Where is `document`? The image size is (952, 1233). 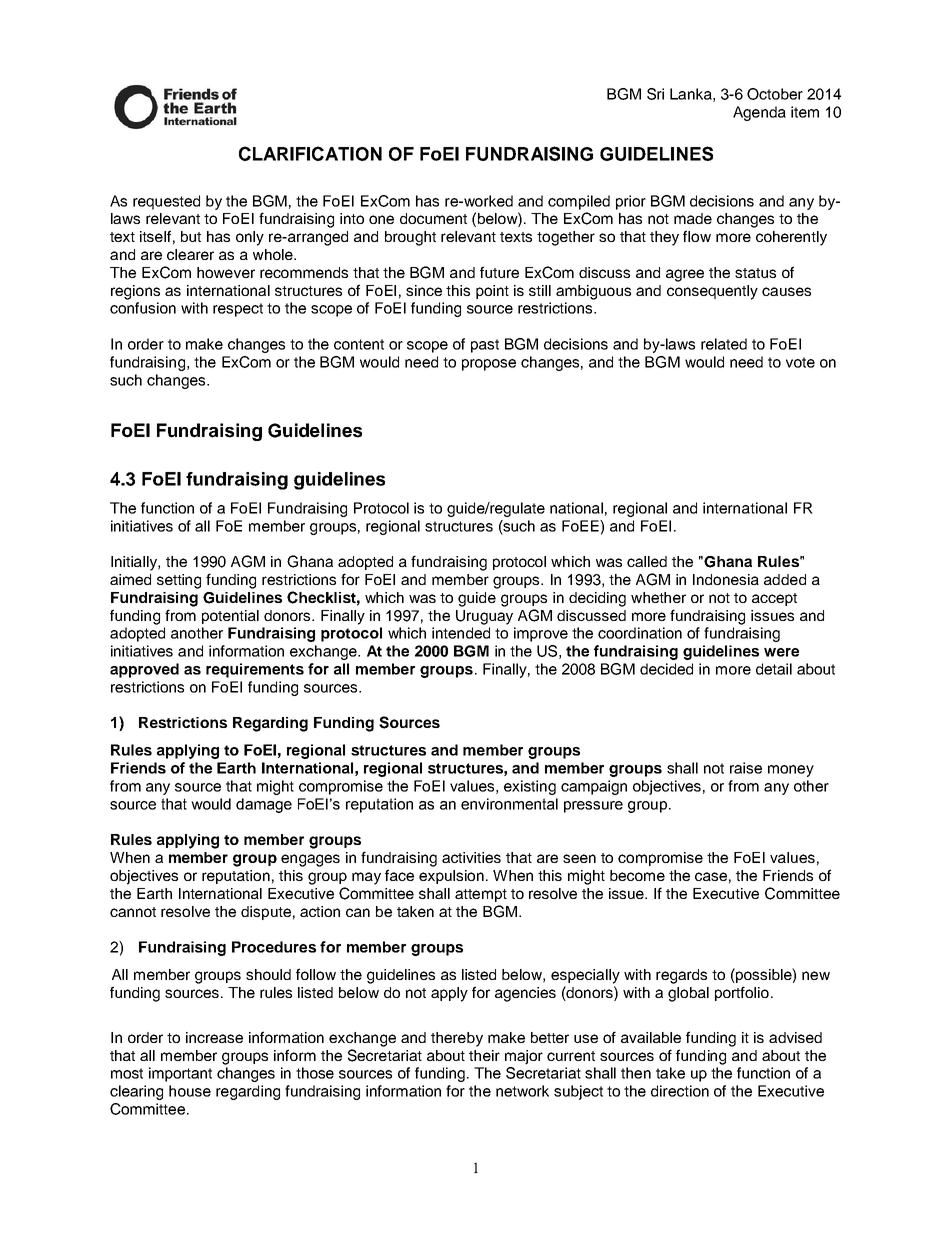 document is located at coordinates (433, 218).
